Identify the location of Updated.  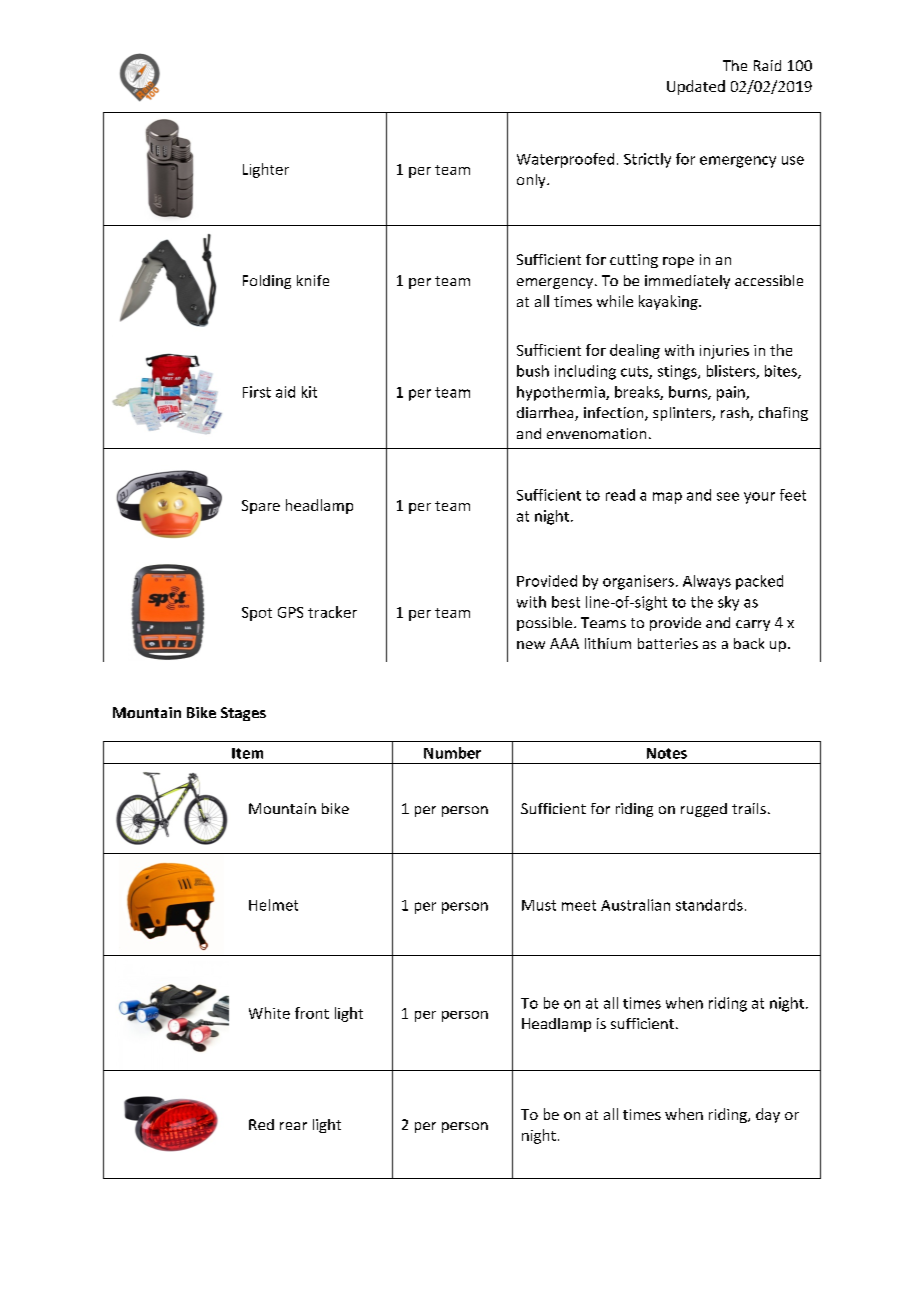
(696, 87).
